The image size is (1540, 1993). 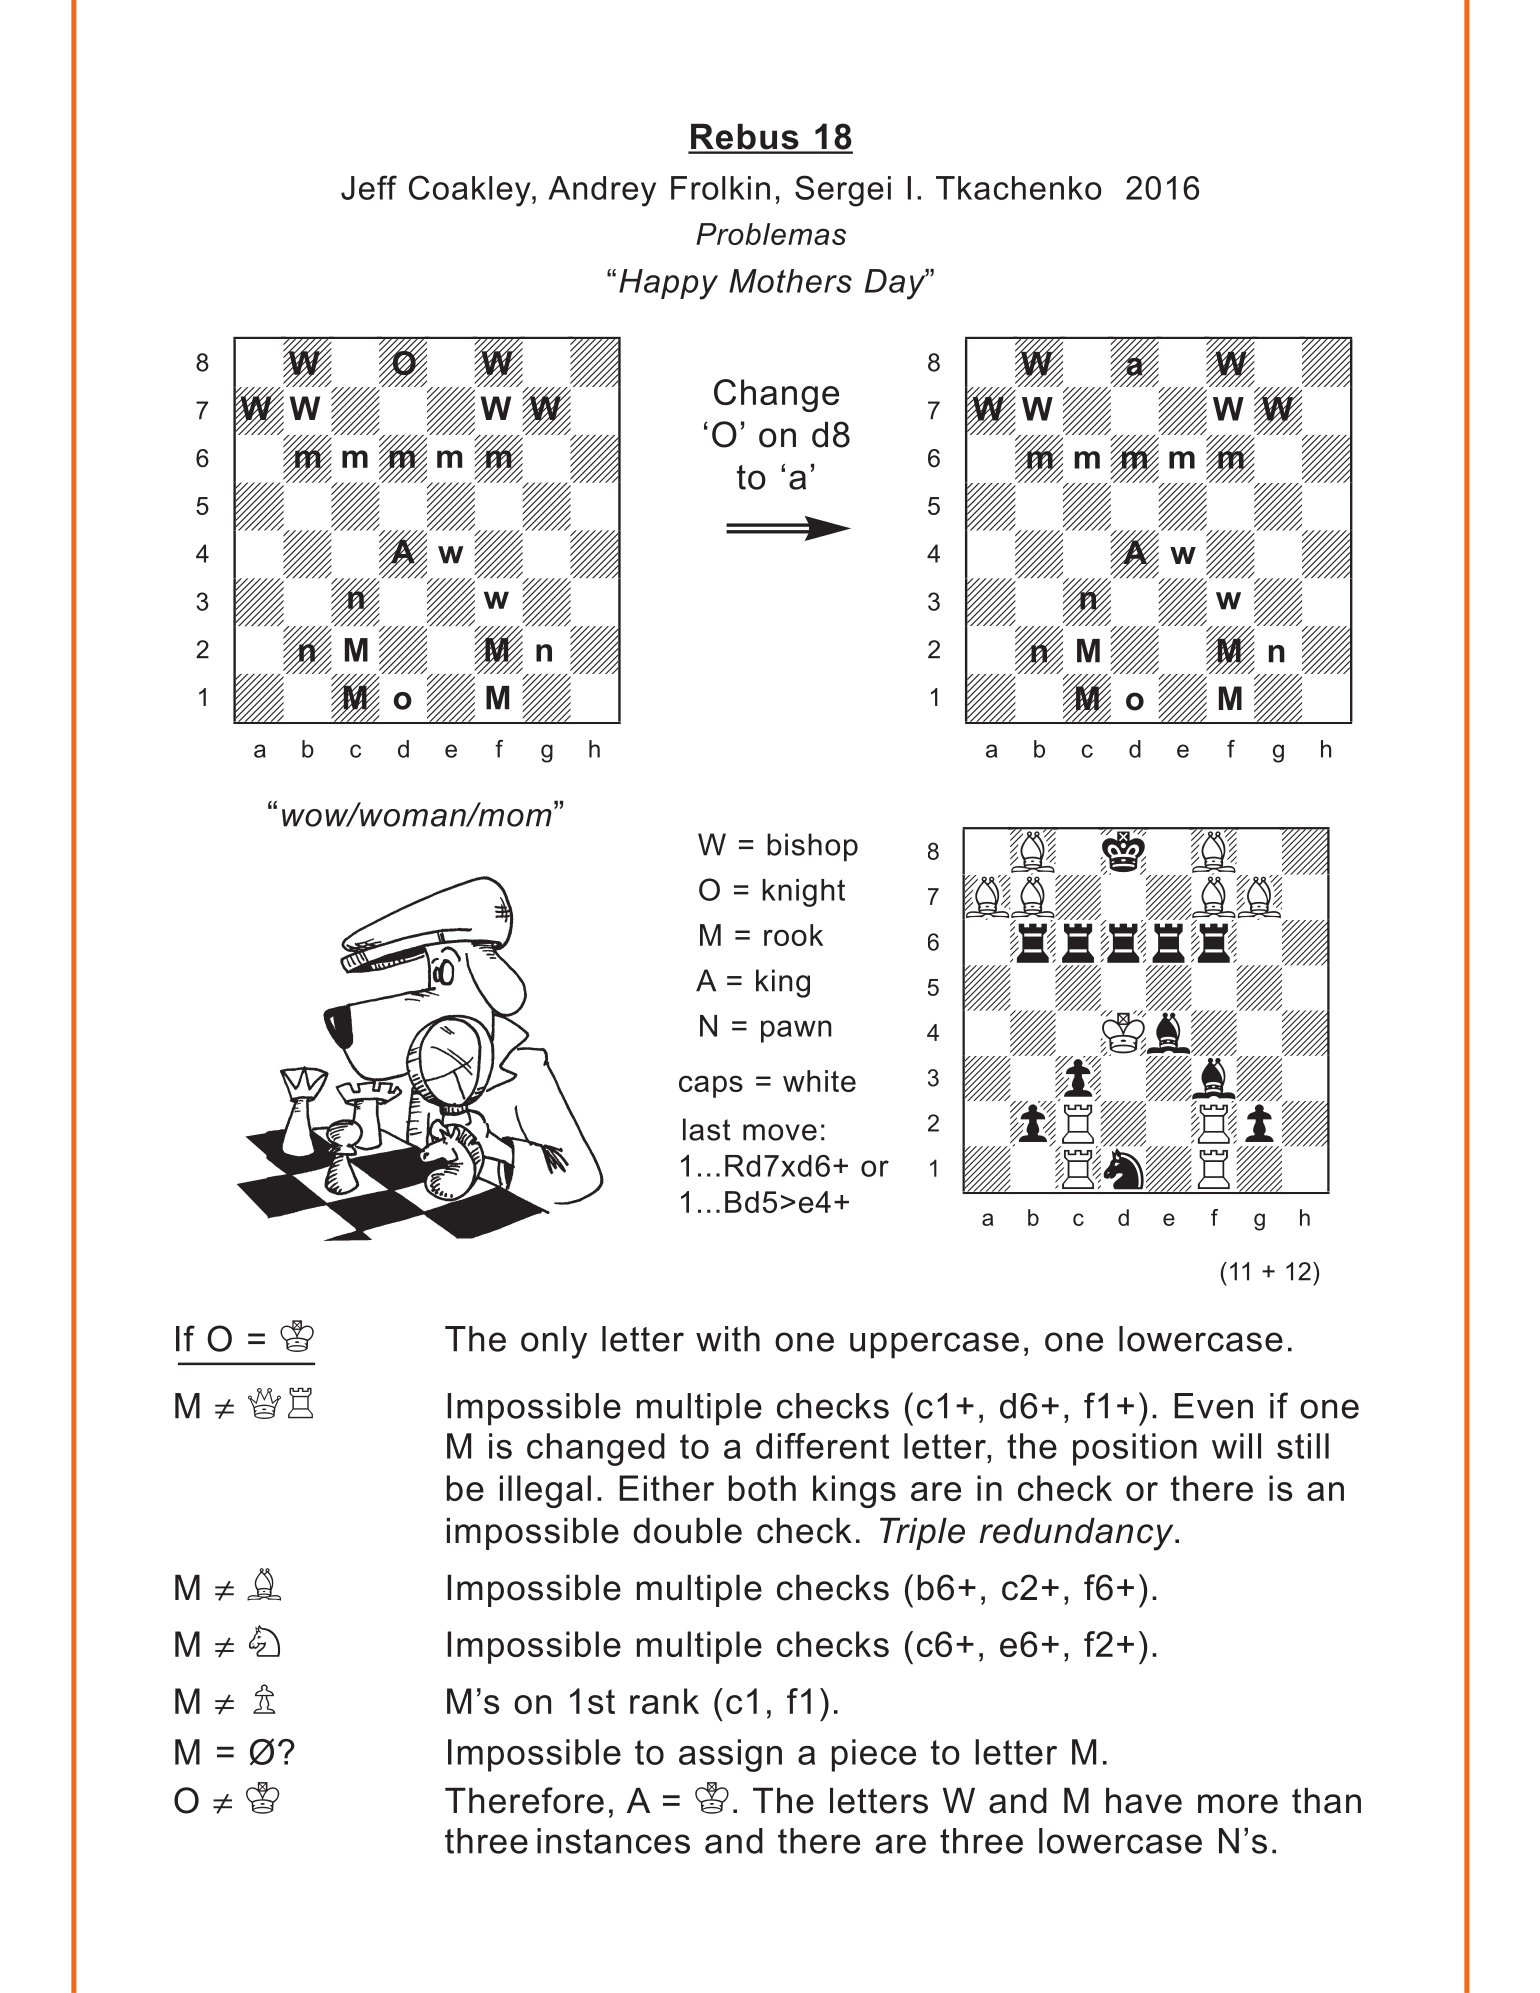 I want to click on more, so click(x=1238, y=1804).
